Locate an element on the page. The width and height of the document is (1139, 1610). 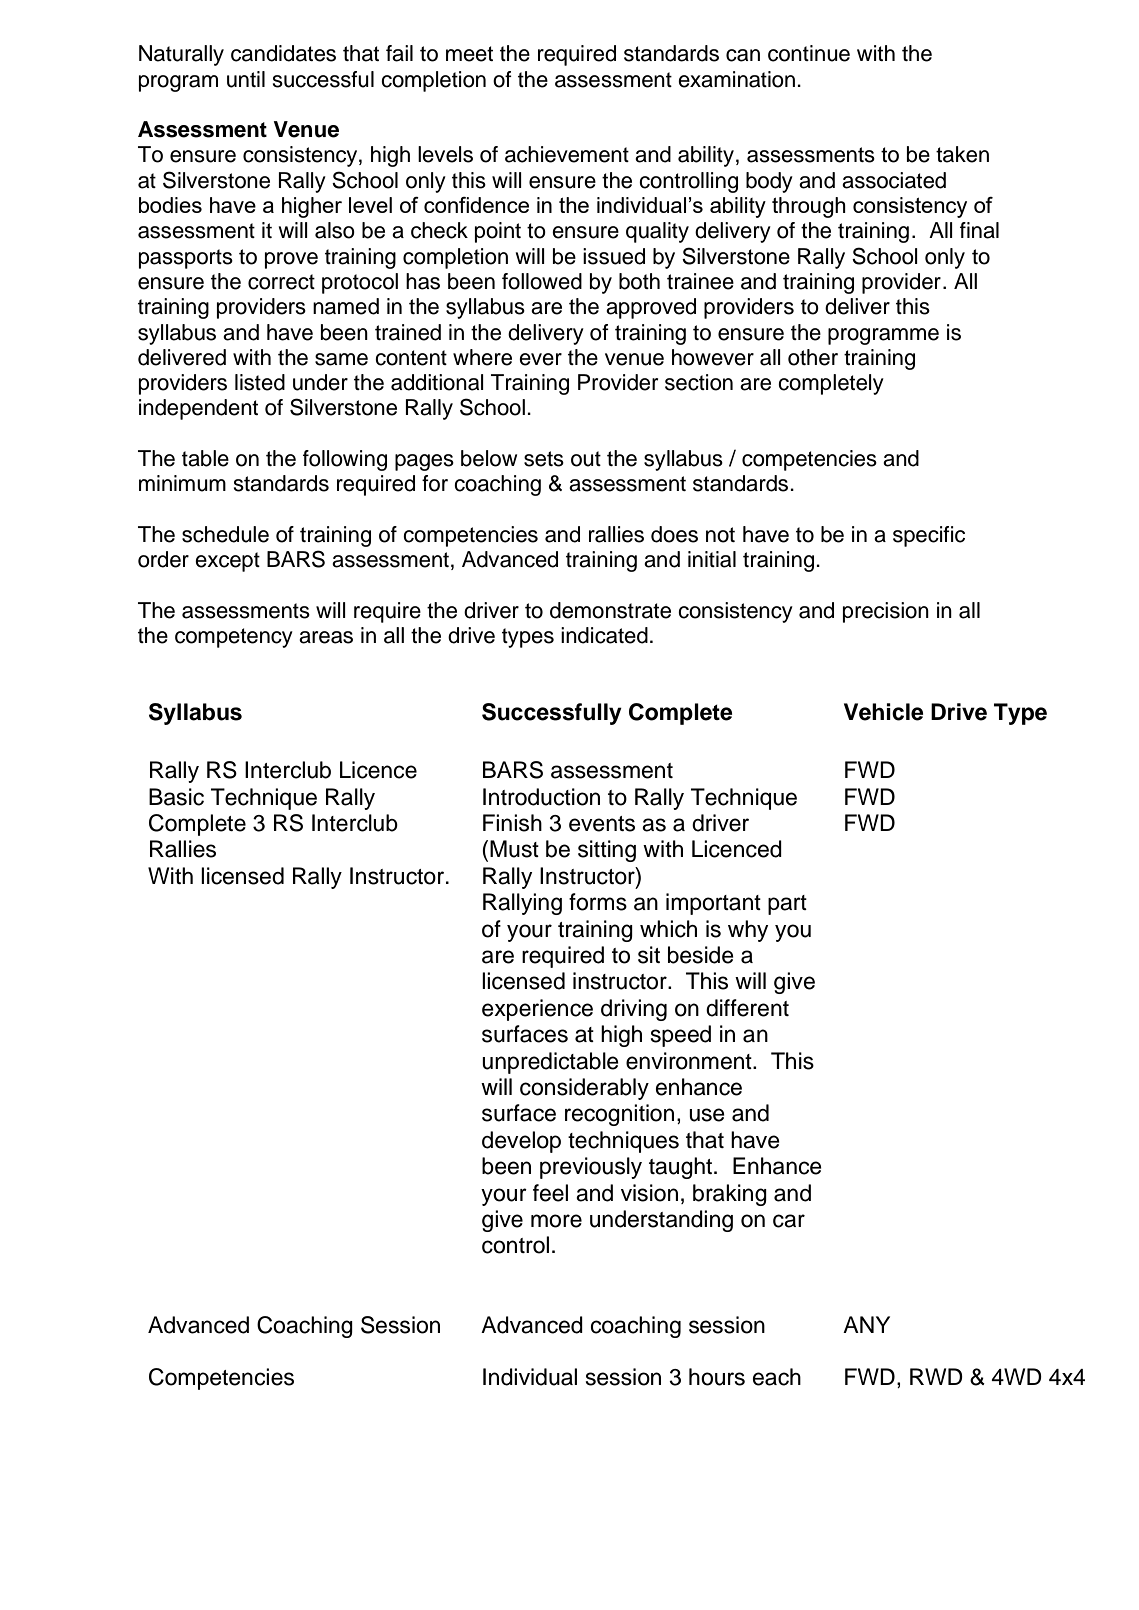
listed is located at coordinates (260, 382).
